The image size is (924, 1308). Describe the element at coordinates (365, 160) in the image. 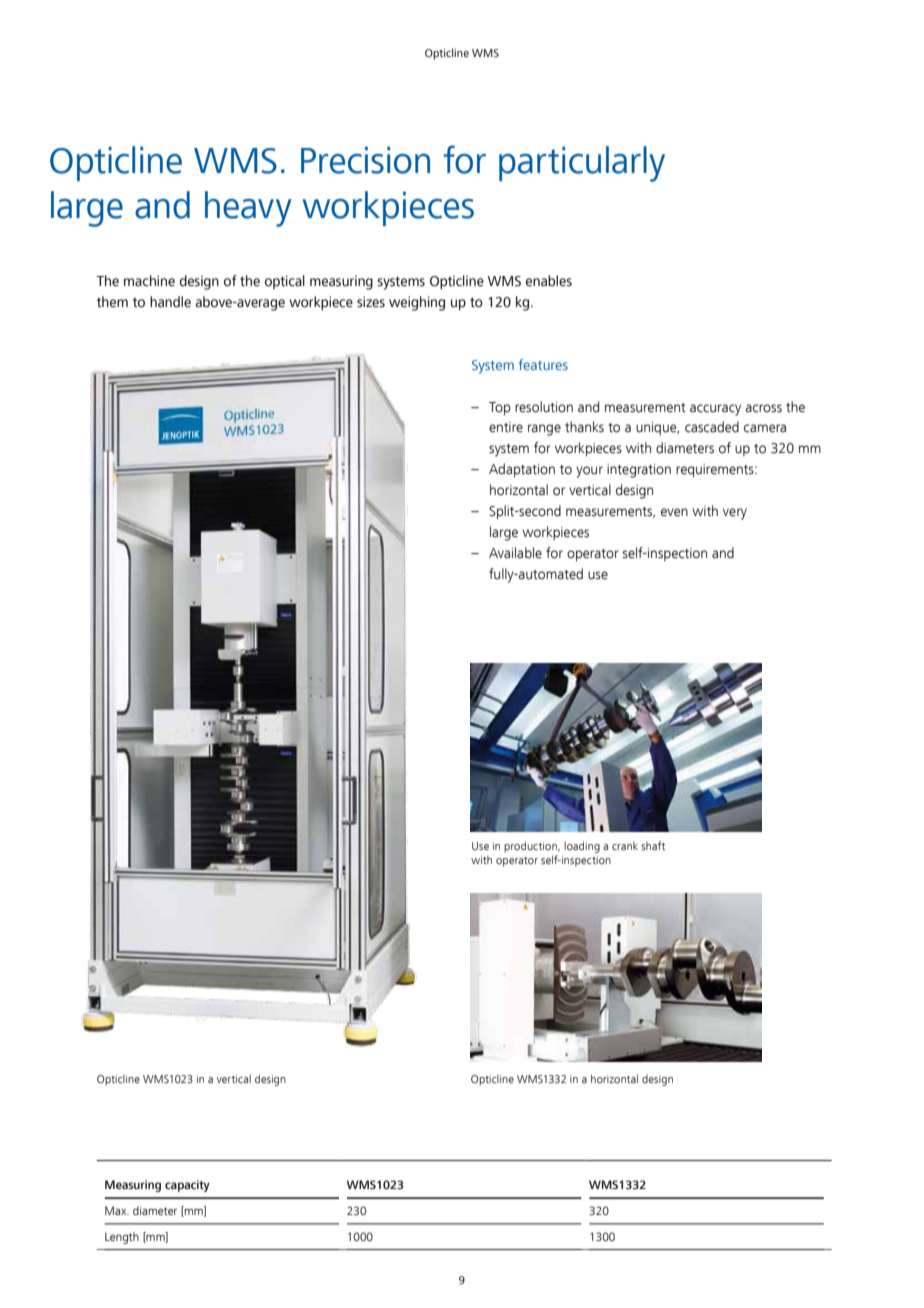

I see `Precision` at that location.
